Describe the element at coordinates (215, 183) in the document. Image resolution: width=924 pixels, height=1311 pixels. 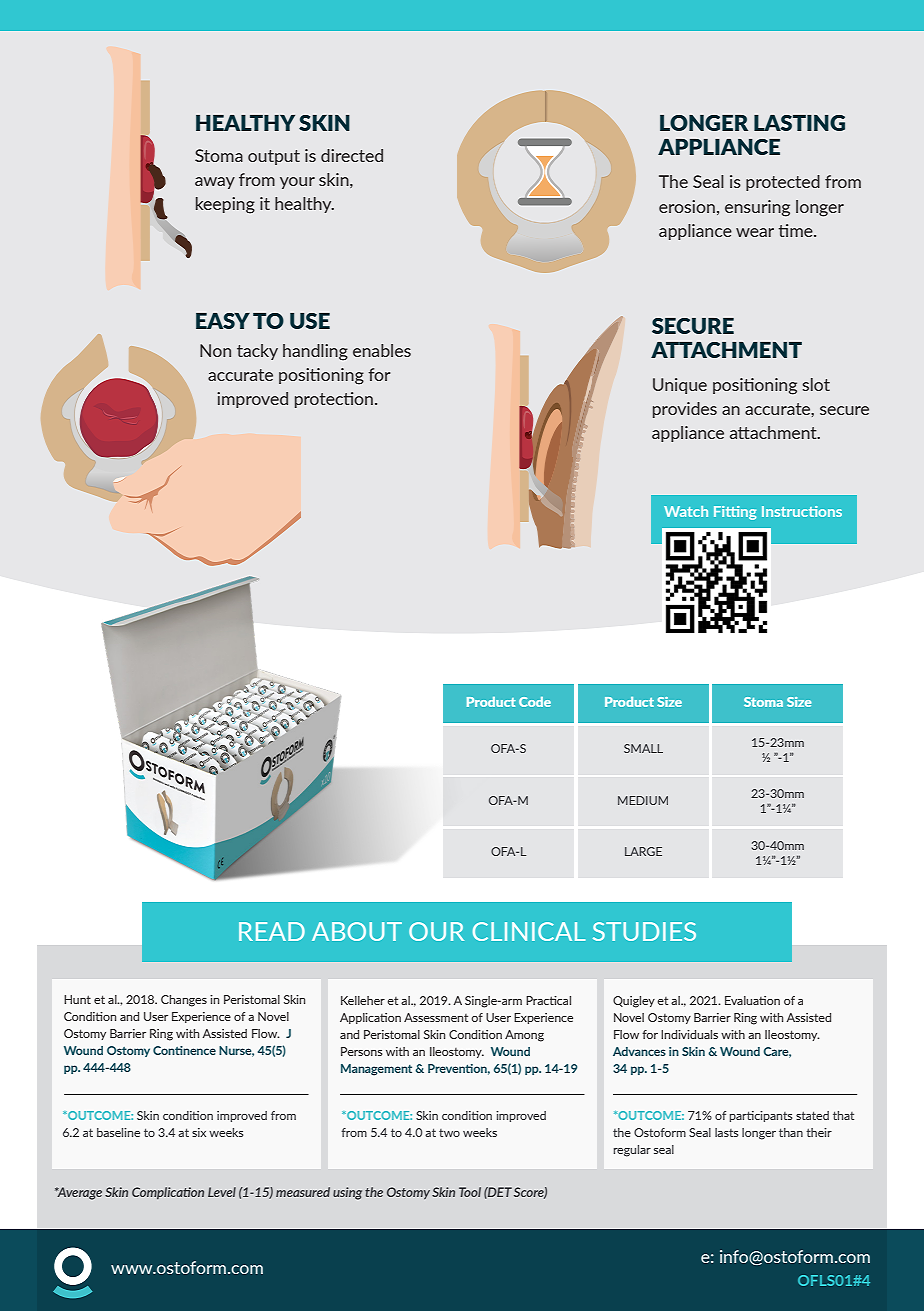
I see `away` at that location.
